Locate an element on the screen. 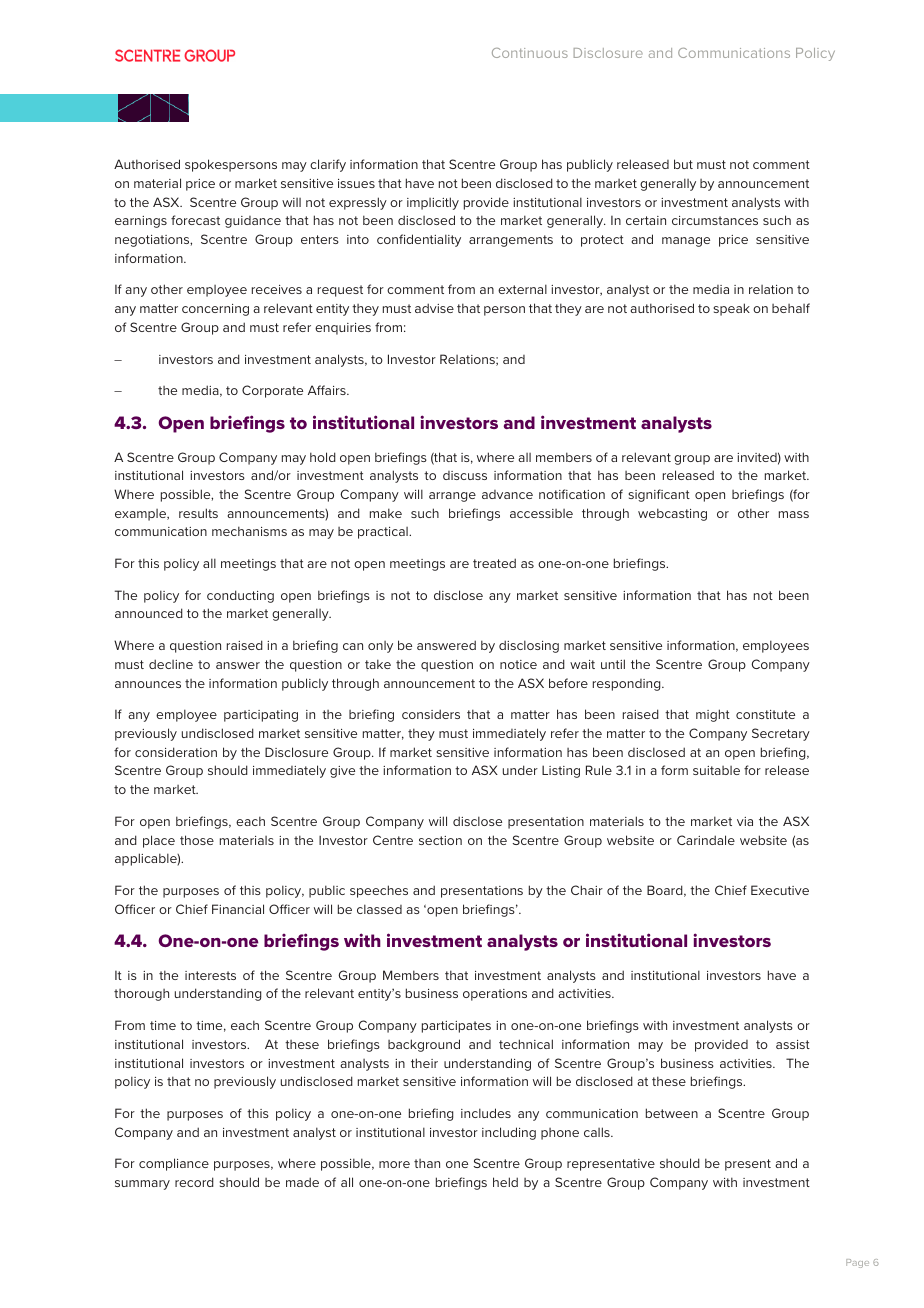 The image size is (924, 1308). Continuous is located at coordinates (530, 53).
